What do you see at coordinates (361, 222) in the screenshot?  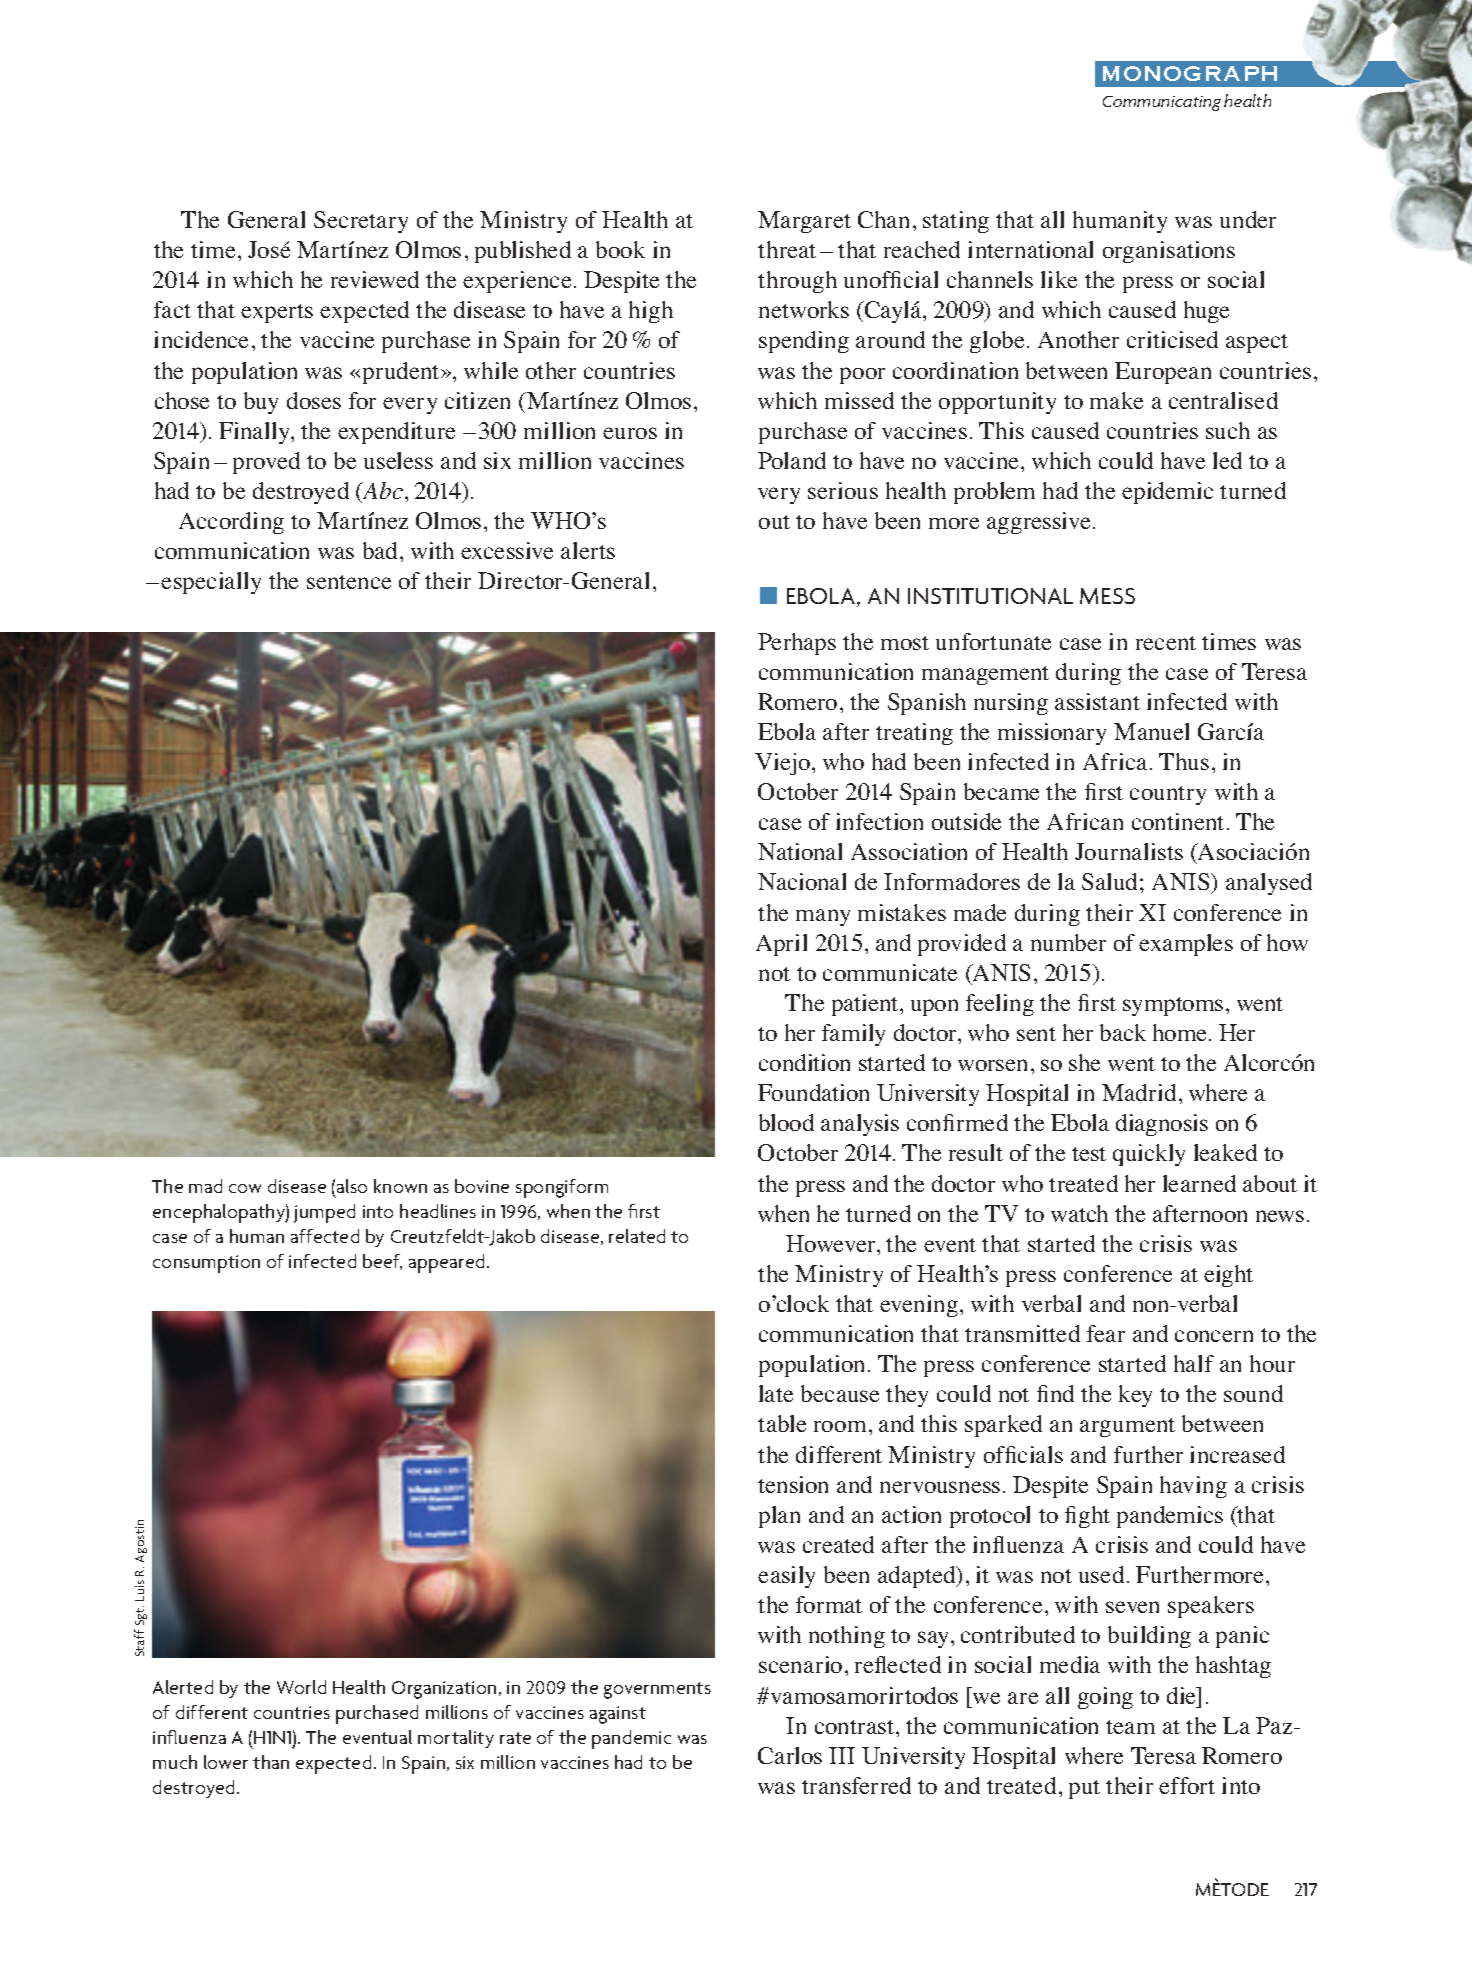 I see `Secretary` at bounding box center [361, 222].
